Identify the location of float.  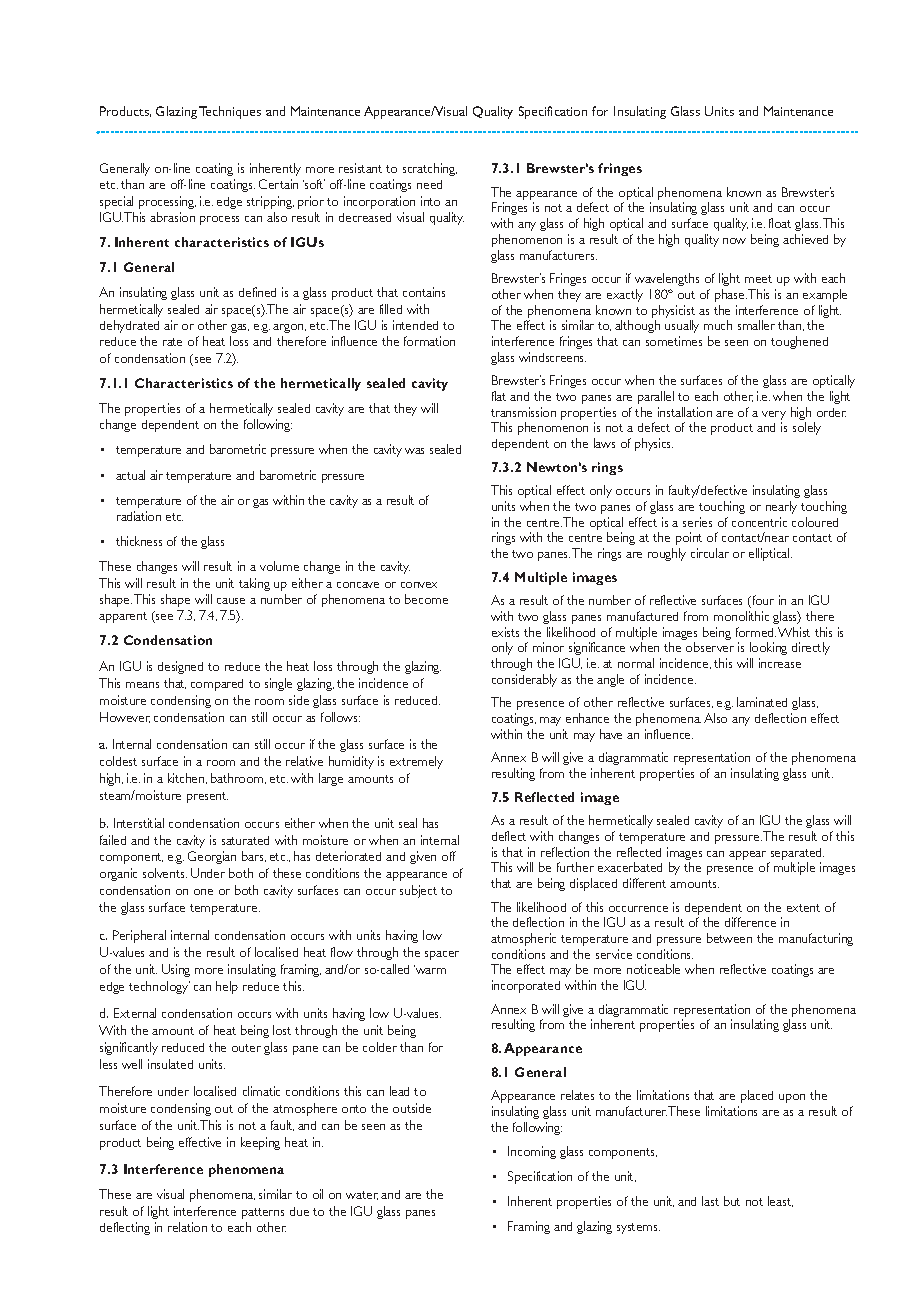
(780, 223).
